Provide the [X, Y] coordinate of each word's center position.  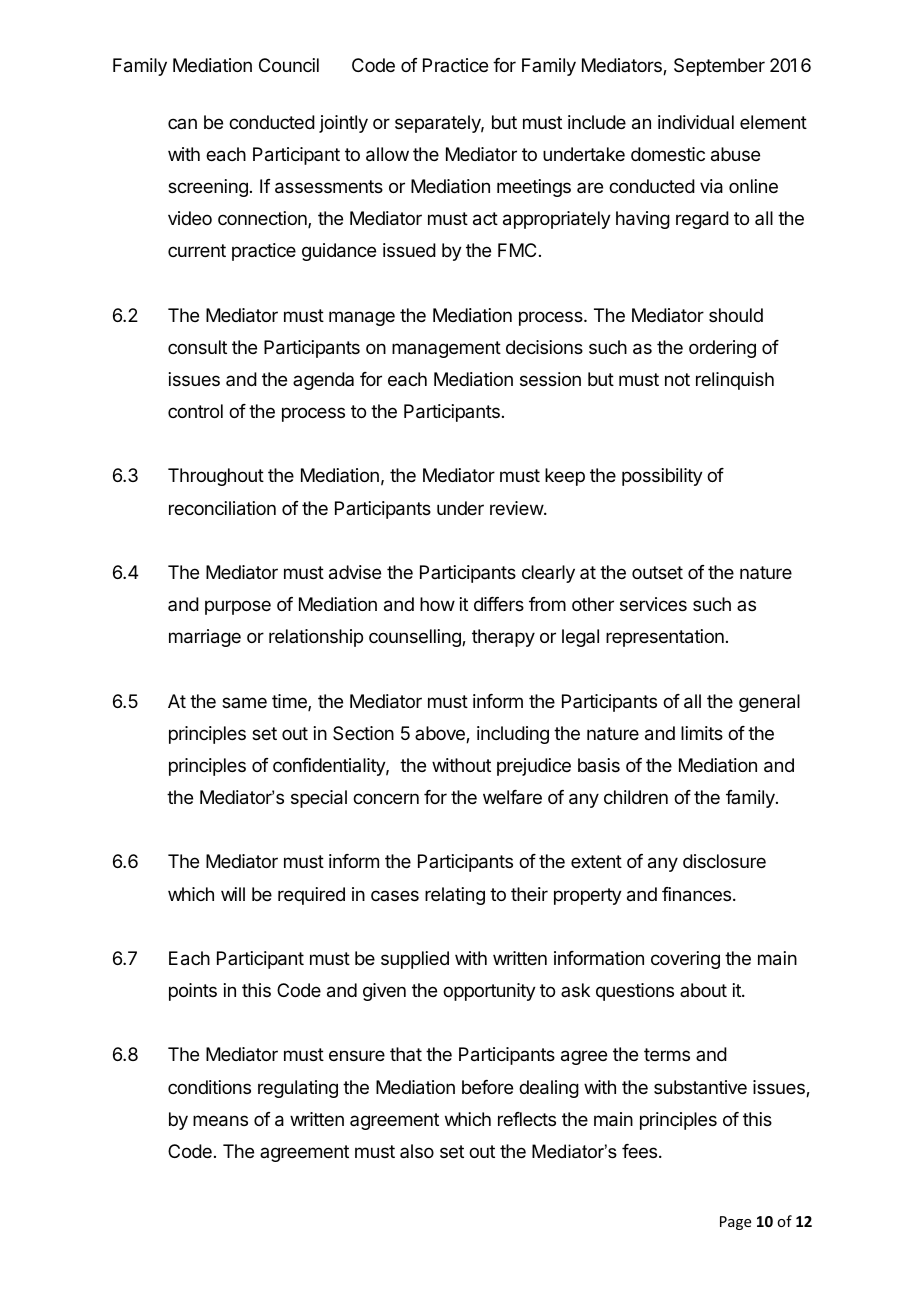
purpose [238, 607]
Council [289, 65]
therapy [503, 638]
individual [696, 122]
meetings [534, 188]
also [417, 1151]
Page [735, 1223]
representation [665, 638]
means [220, 1121]
